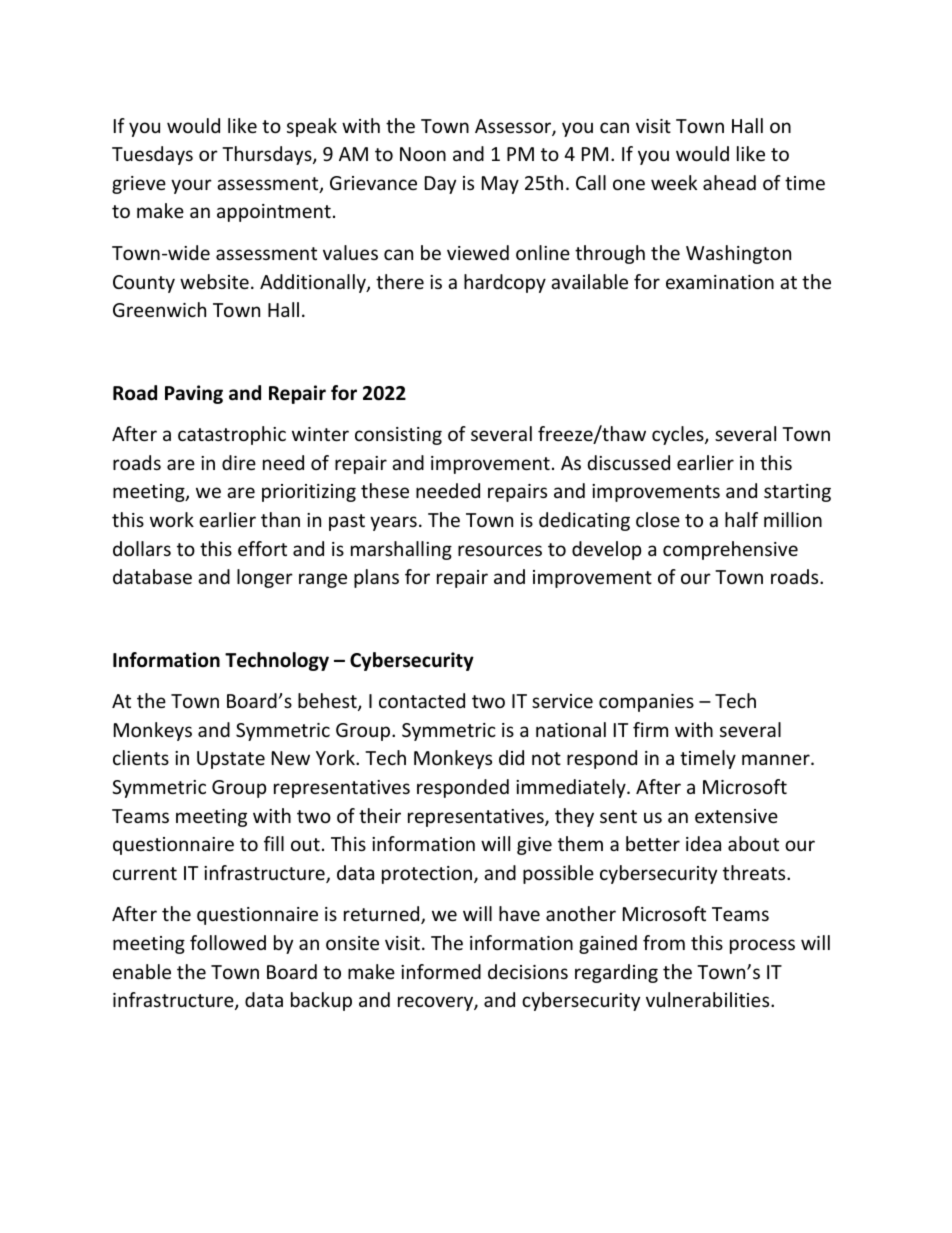 This screenshot has width=952, height=1233. What do you see at coordinates (228, 942) in the screenshot?
I see `followed` at bounding box center [228, 942].
